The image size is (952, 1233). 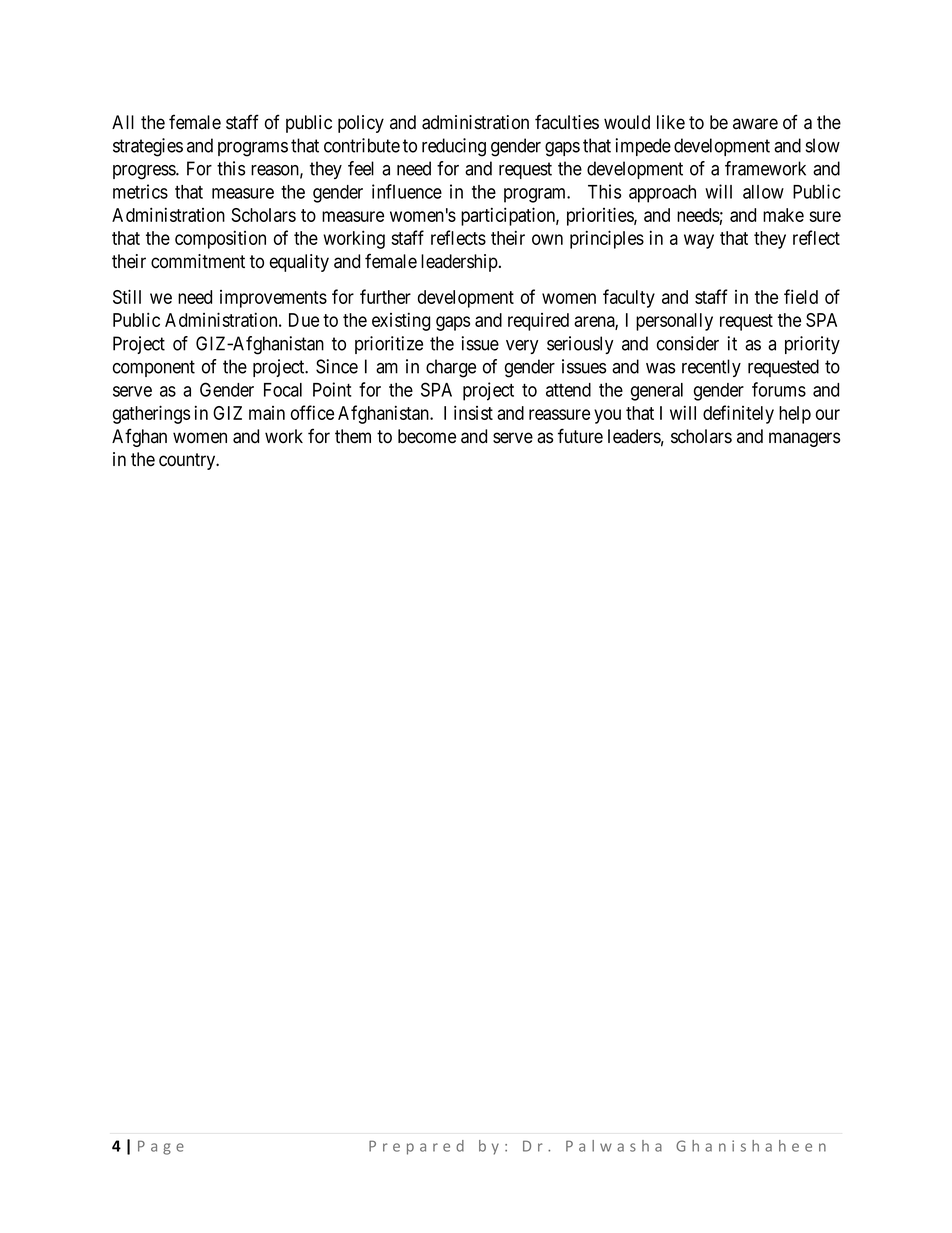 What do you see at coordinates (220, 239) in the screenshot?
I see `composition` at bounding box center [220, 239].
